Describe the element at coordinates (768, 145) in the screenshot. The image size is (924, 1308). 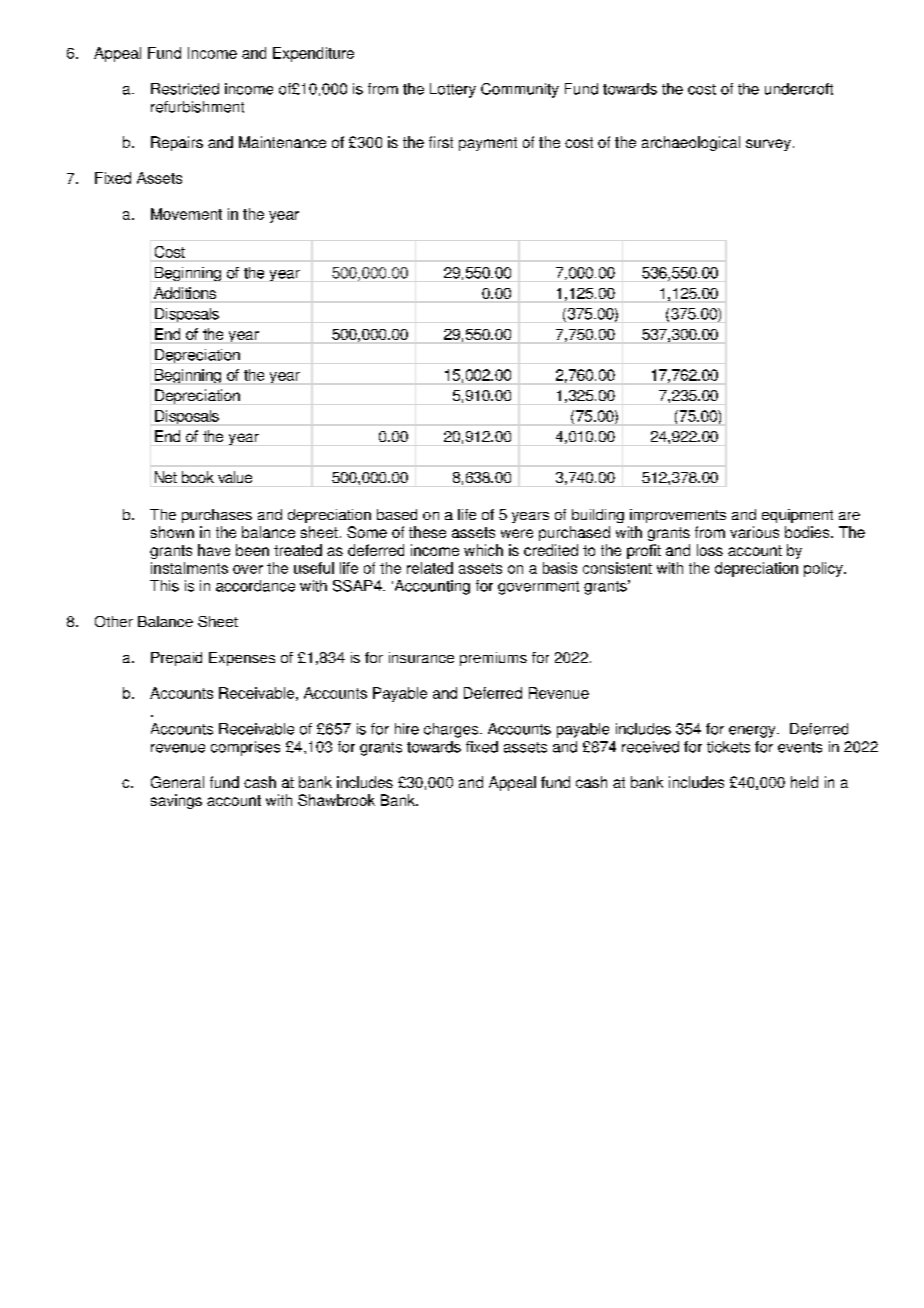
I see `survey` at that location.
